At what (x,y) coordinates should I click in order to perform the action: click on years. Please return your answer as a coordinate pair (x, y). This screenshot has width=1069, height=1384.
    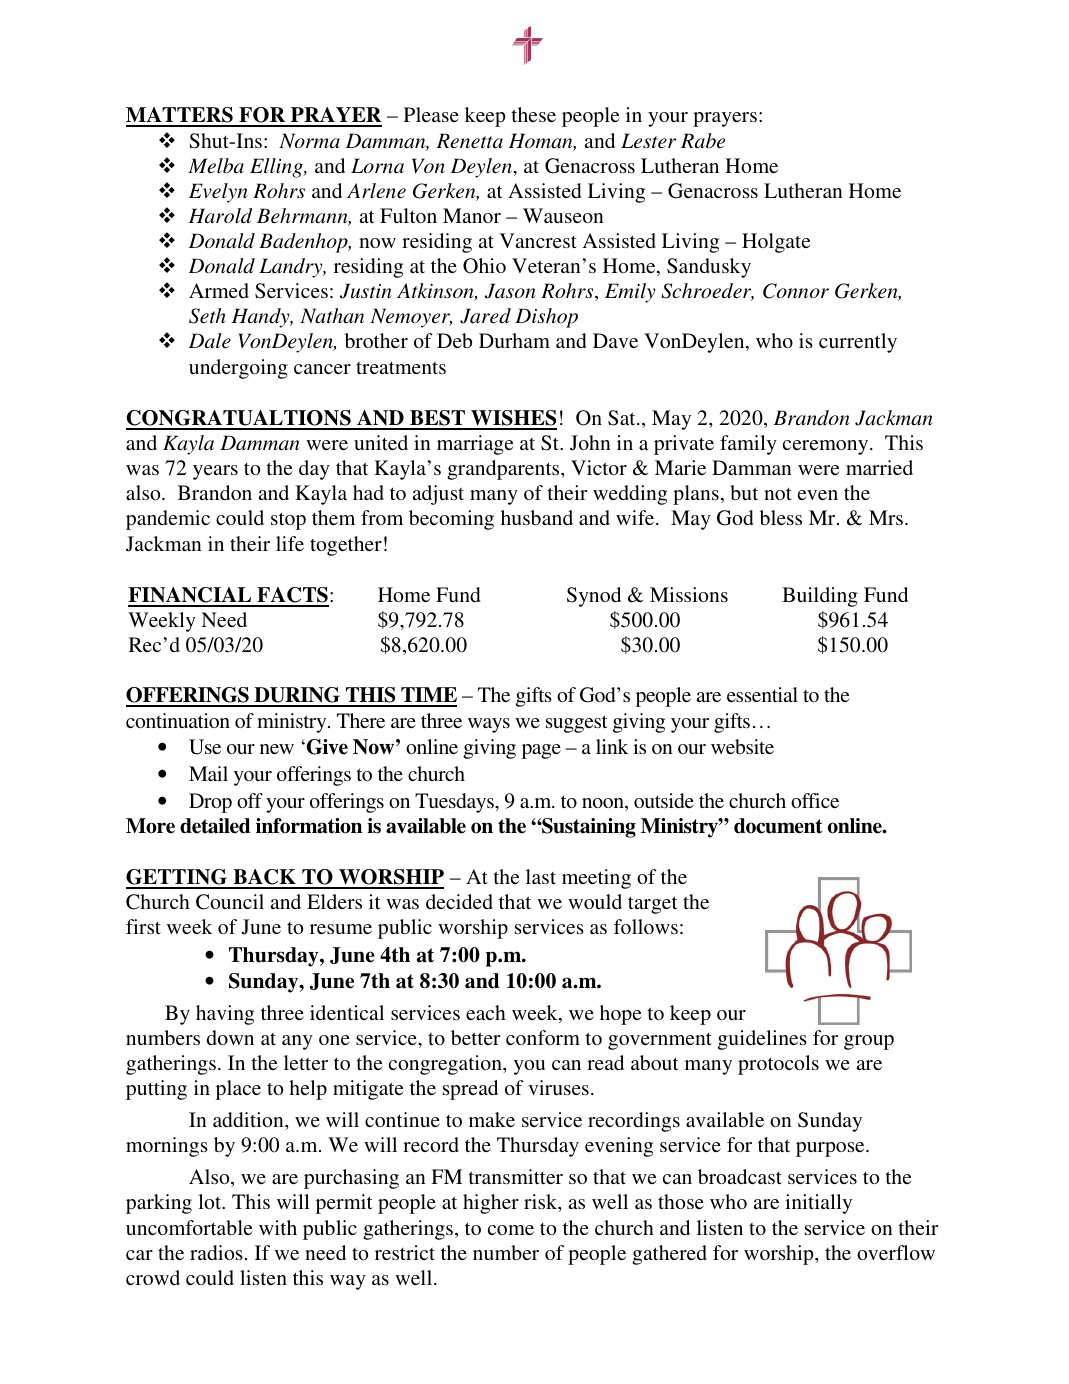
    Looking at the image, I should click on (215, 472).
